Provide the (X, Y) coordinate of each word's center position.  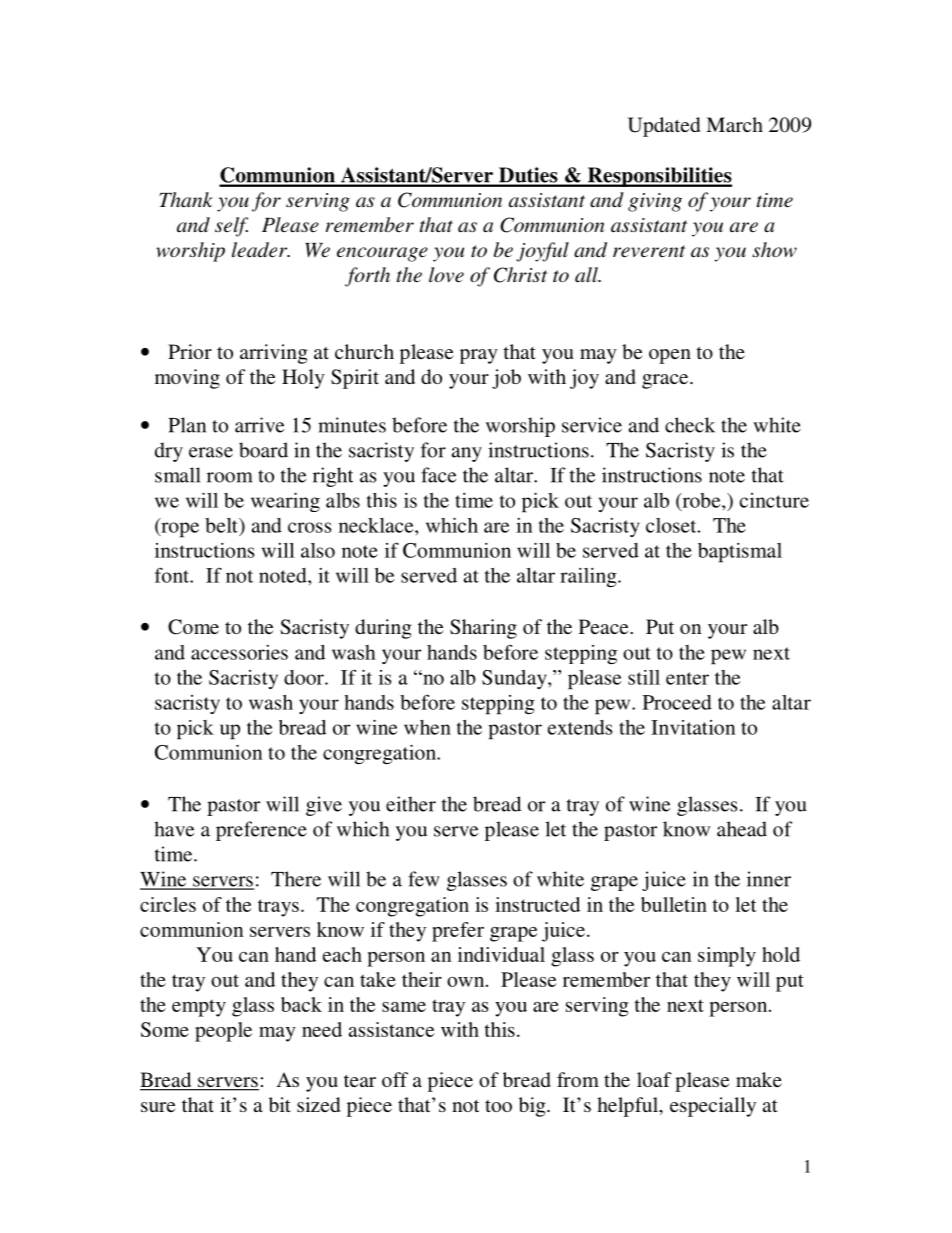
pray (479, 356)
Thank (186, 200)
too (498, 1106)
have (174, 829)
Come (193, 627)
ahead (742, 829)
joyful (542, 252)
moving (187, 379)
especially (713, 1107)
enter (687, 678)
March (734, 124)
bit (280, 1104)
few (424, 879)
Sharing (483, 629)
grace (666, 381)
